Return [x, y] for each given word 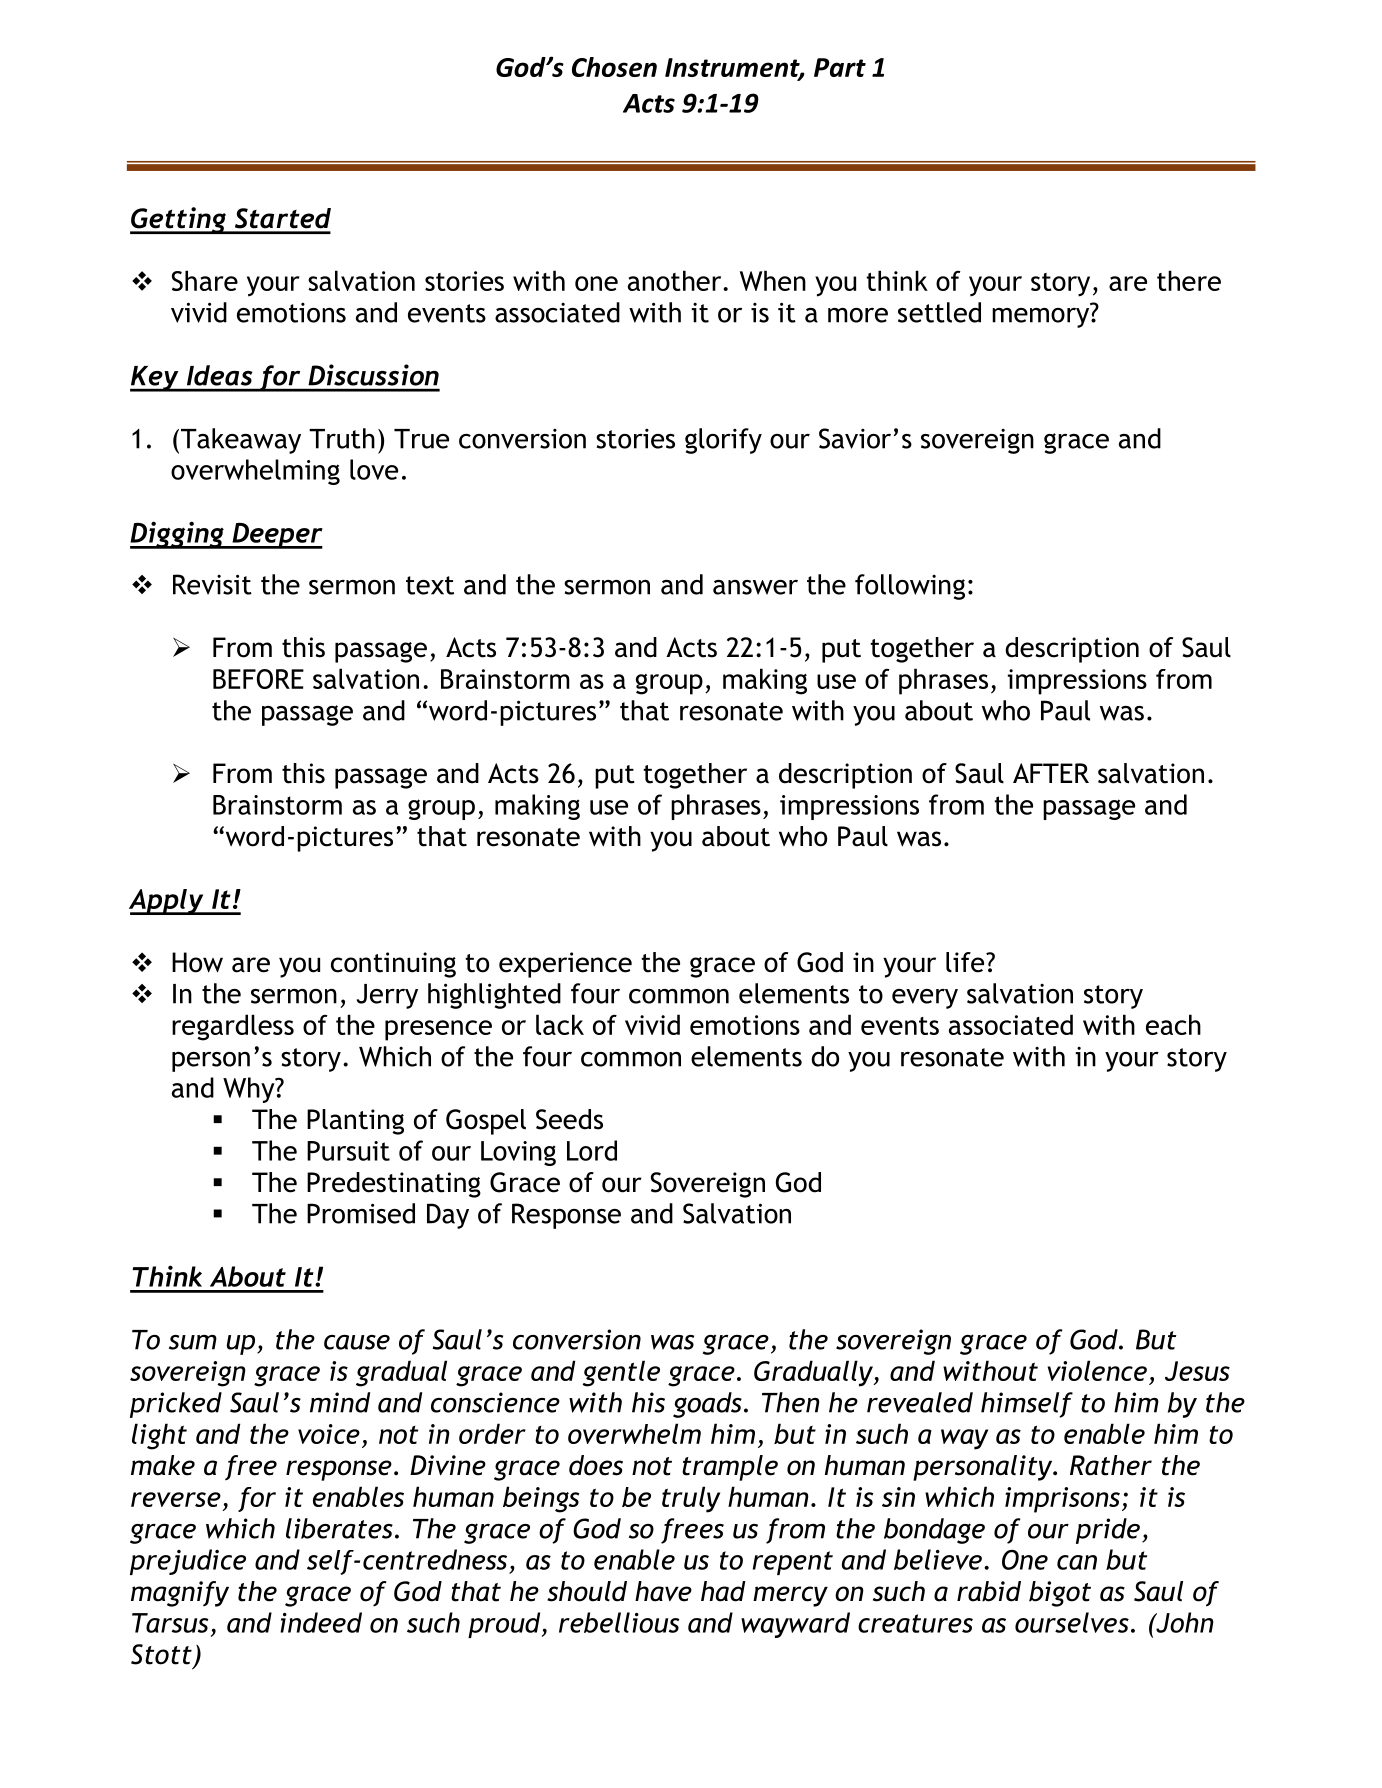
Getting [179, 220]
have [663, 1591]
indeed [321, 1622]
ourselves [1072, 1622]
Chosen [614, 67]
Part [840, 67]
